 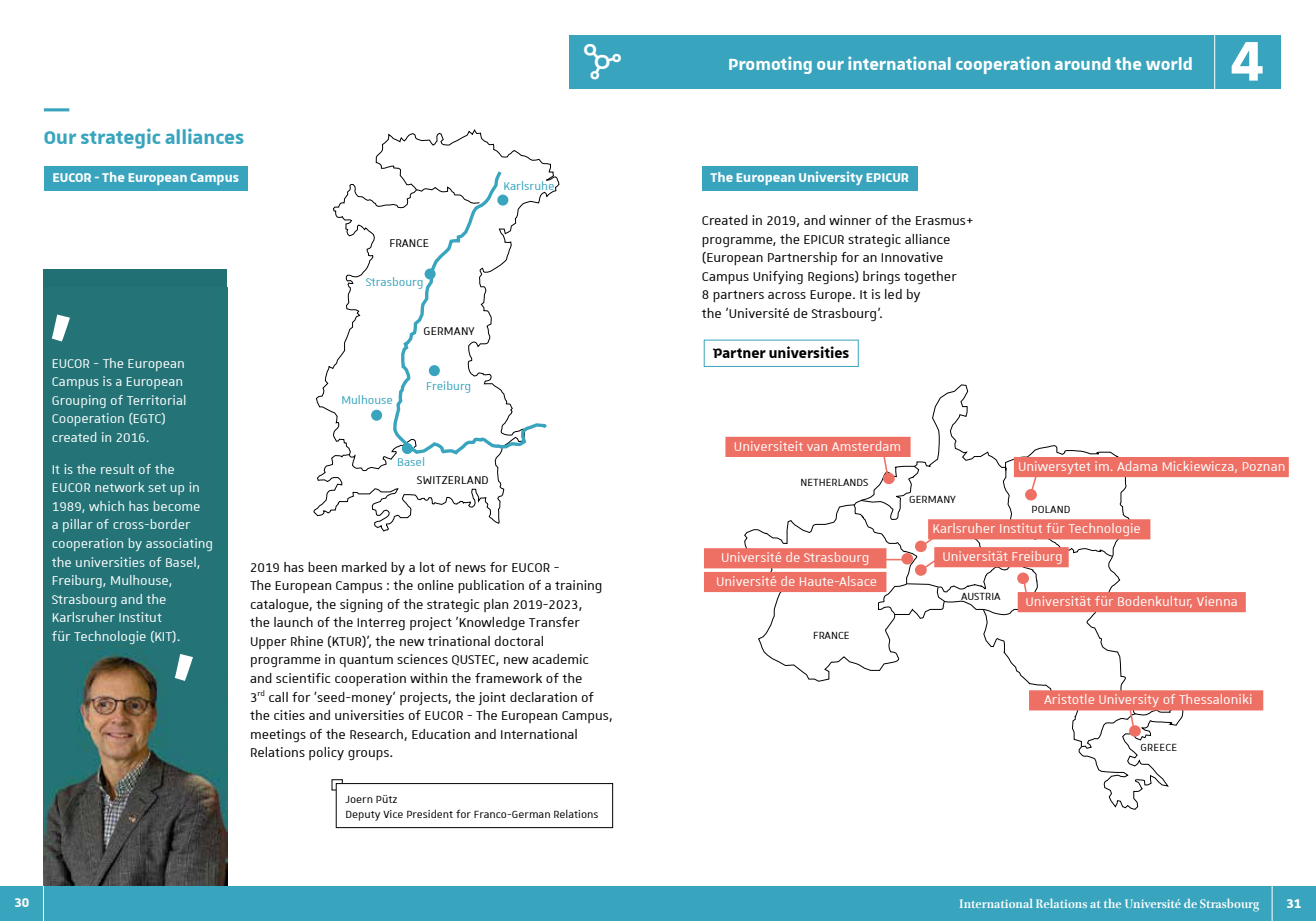 I want to click on world, so click(x=1169, y=63).
